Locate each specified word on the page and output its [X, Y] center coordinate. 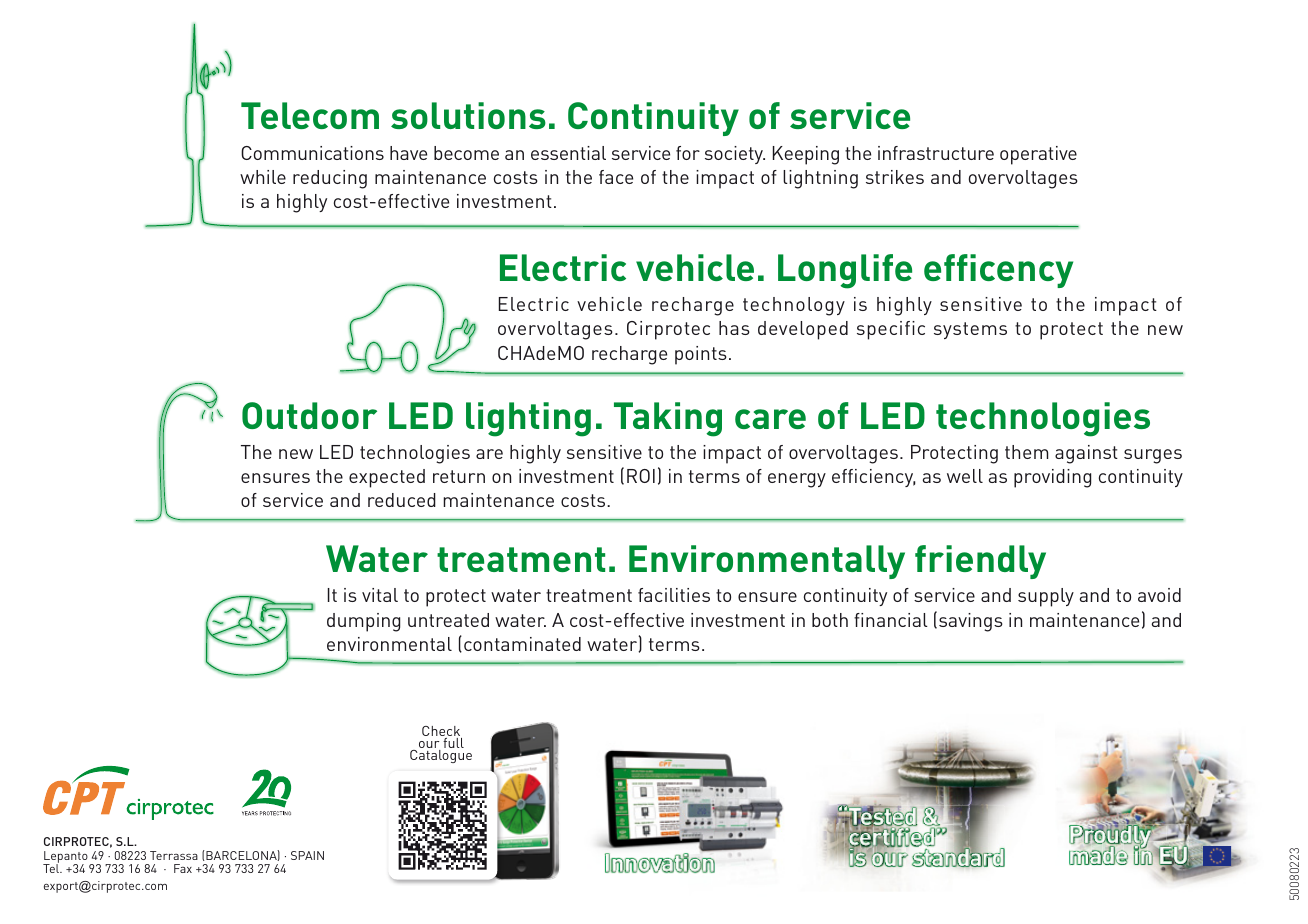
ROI [641, 476]
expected [387, 478]
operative [1038, 155]
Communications [312, 153]
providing [1052, 478]
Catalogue [441, 756]
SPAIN [307, 855]
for [688, 153]
